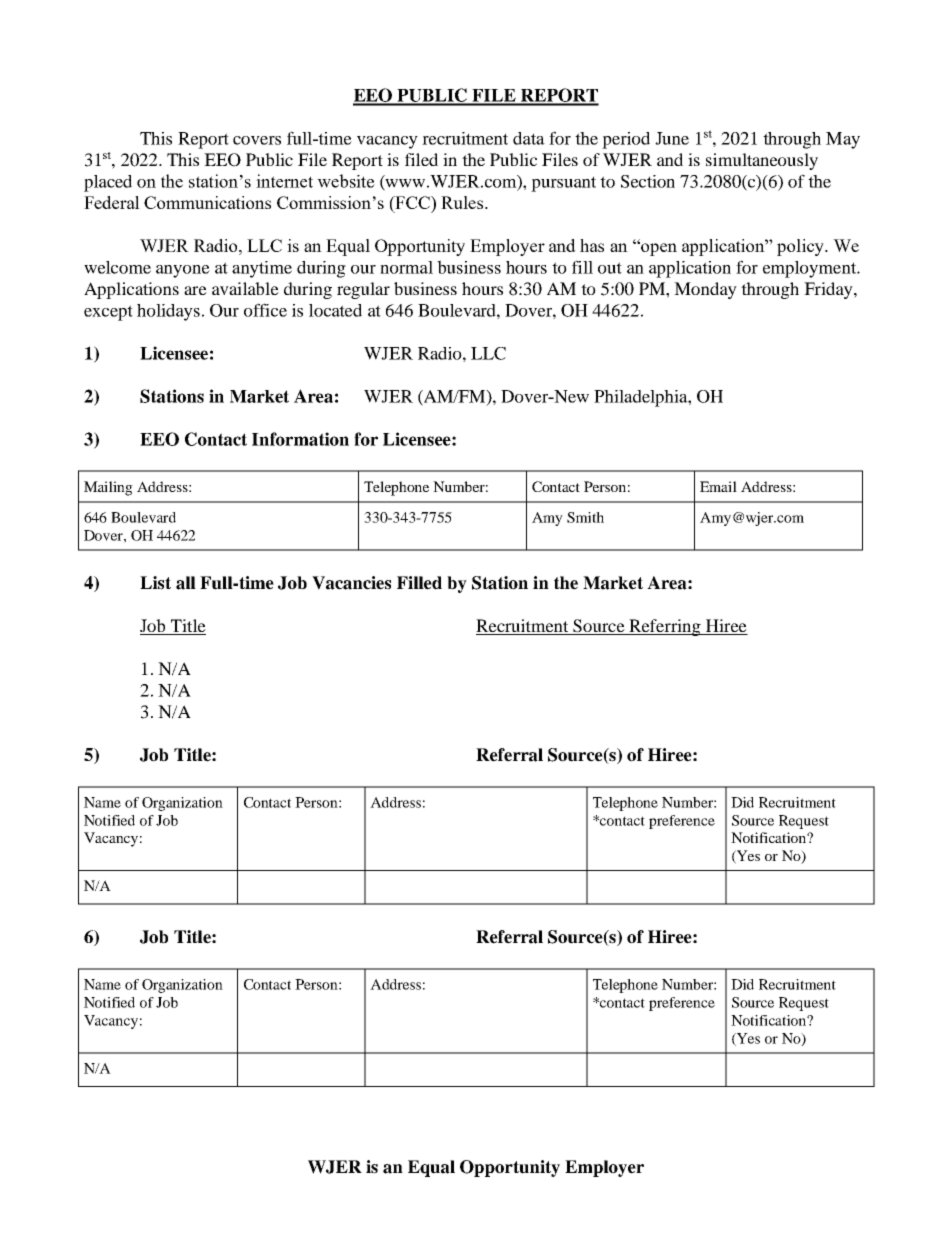 The image size is (952, 1233). I want to click on Vacancies, so click(351, 583).
